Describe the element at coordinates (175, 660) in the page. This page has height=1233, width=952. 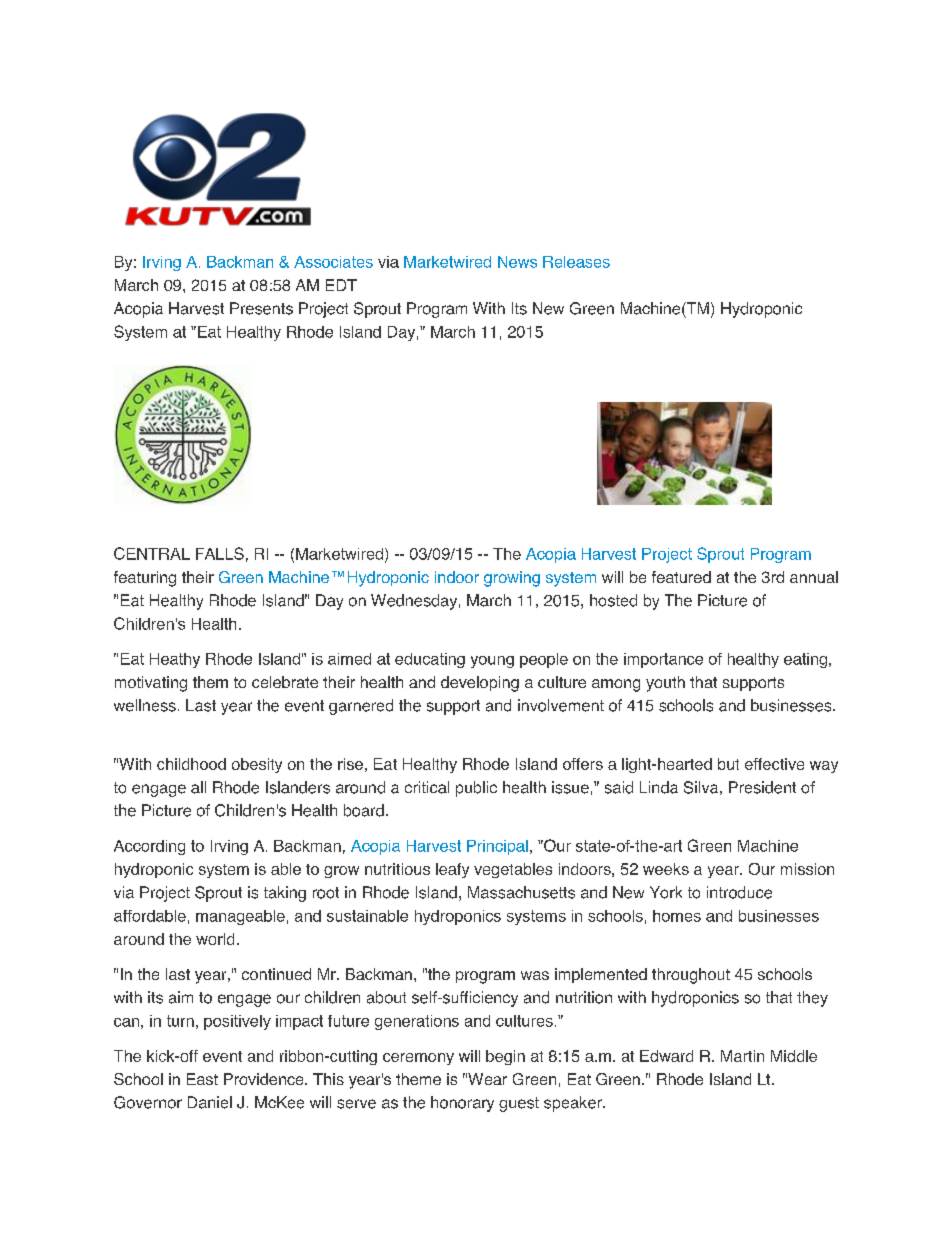
I see `Heathy` at that location.
